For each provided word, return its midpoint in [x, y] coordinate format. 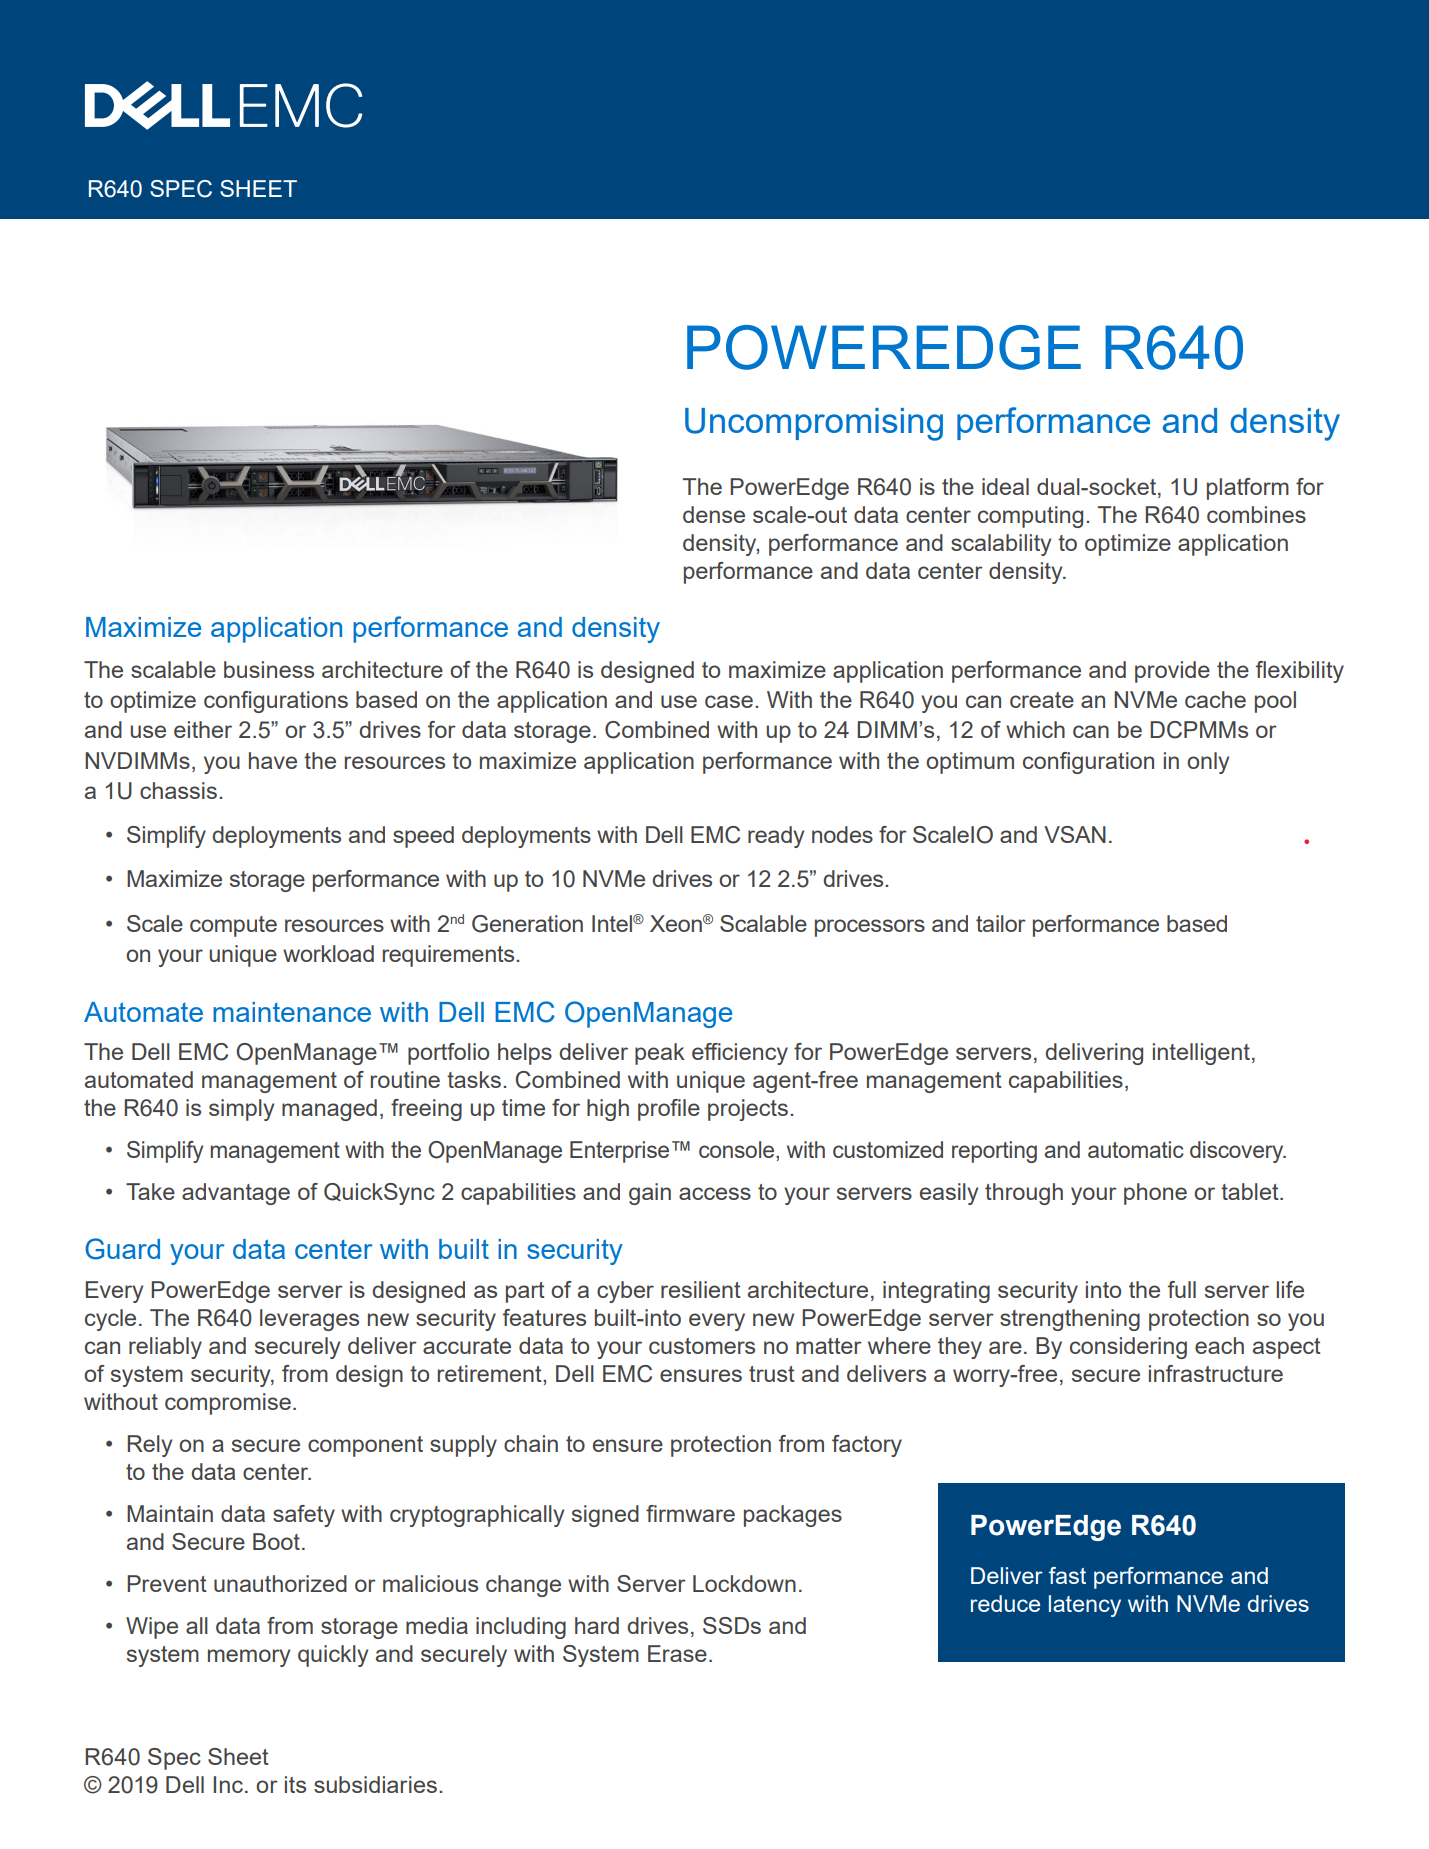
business [269, 669]
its [295, 1784]
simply [241, 1110]
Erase [677, 1653]
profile [669, 1110]
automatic [1136, 1149]
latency [1085, 1606]
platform [1248, 489]
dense [714, 514]
